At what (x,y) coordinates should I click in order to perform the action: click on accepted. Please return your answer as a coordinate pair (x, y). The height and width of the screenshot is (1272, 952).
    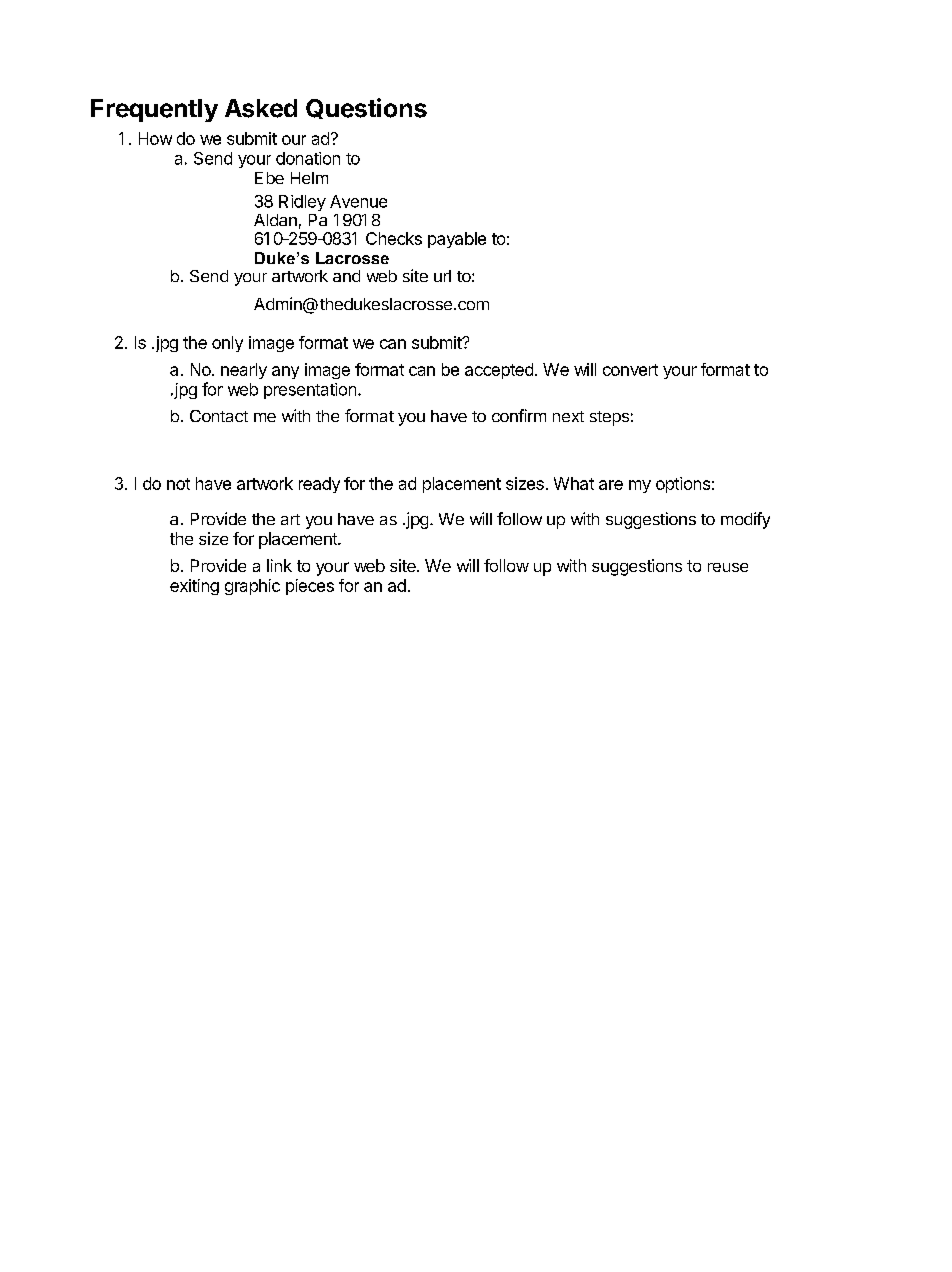
    Looking at the image, I should click on (499, 371).
